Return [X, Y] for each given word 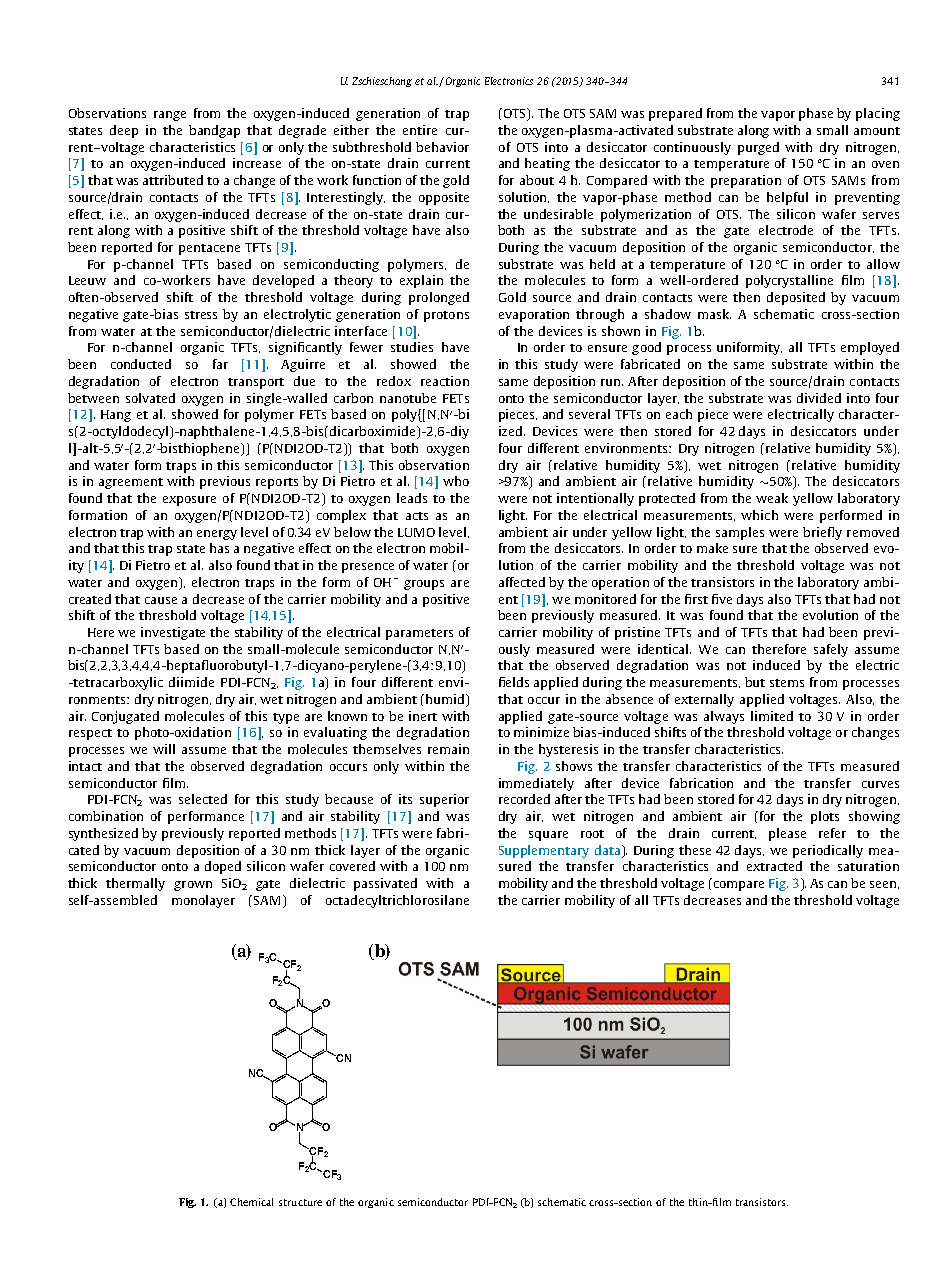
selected [203, 799]
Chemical [251, 1202]
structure [300, 1202]
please [787, 834]
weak [772, 498]
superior [444, 800]
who [456, 481]
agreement [131, 483]
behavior [442, 147]
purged [758, 148]
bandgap [214, 131]
